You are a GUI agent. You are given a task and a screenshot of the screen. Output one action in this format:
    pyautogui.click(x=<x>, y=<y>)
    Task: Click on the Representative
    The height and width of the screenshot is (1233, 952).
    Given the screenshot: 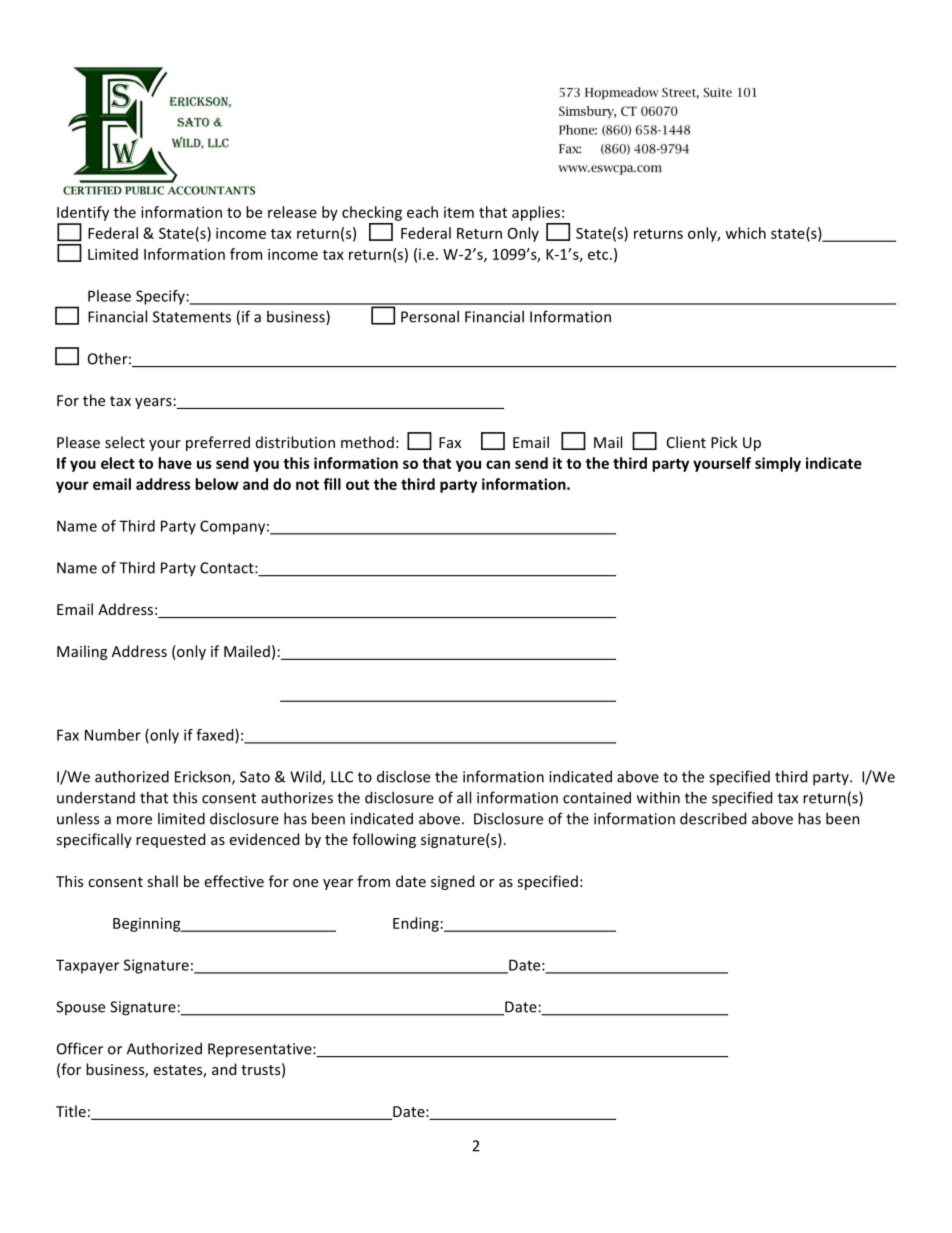 What is the action you would take?
    pyautogui.click(x=261, y=1050)
